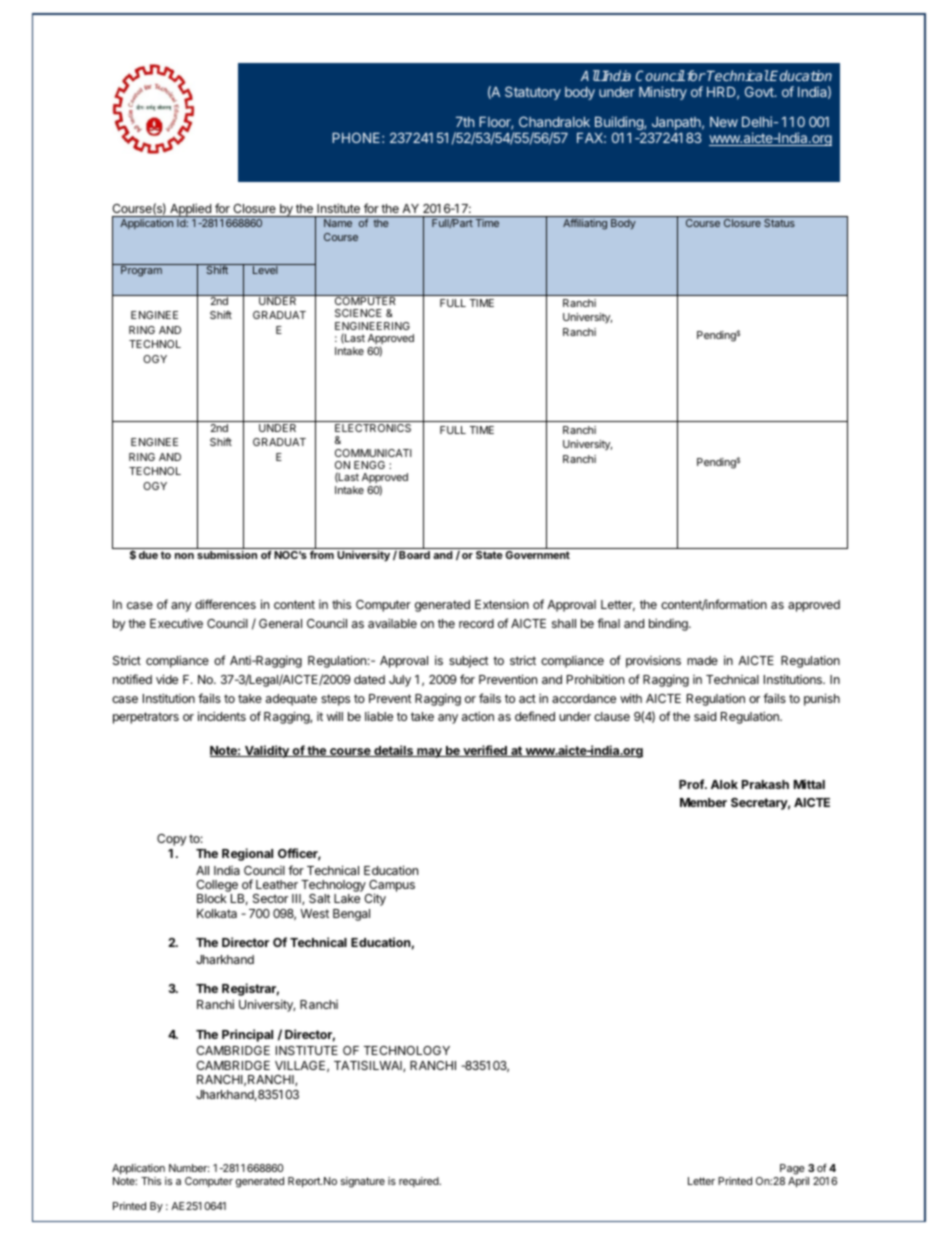 The width and height of the page is (952, 1233). What do you see at coordinates (247, 1035) in the page?
I see `Principal` at bounding box center [247, 1035].
